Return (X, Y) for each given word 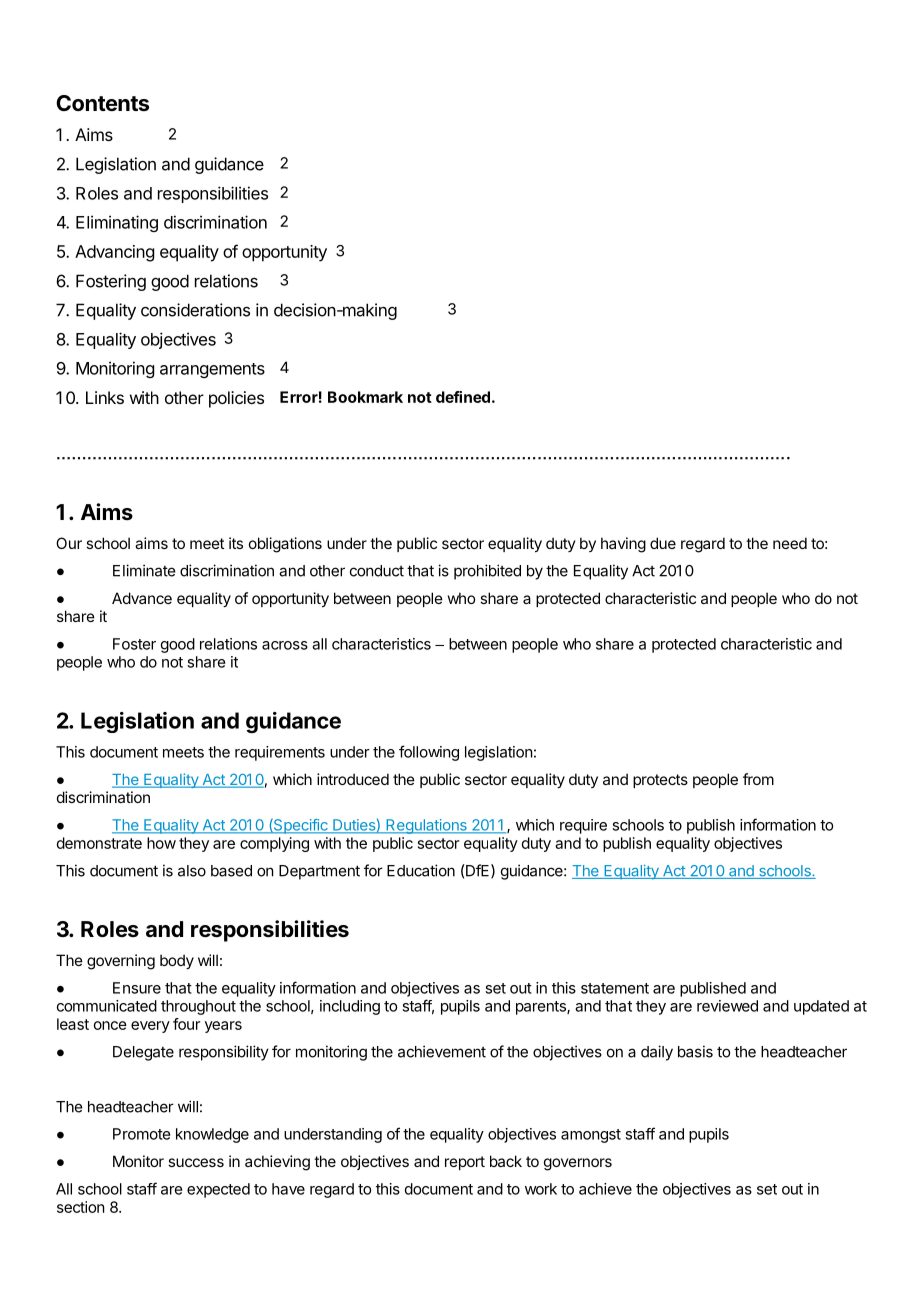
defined (463, 397)
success (196, 1162)
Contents (102, 103)
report (465, 1163)
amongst (591, 1136)
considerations (195, 310)
